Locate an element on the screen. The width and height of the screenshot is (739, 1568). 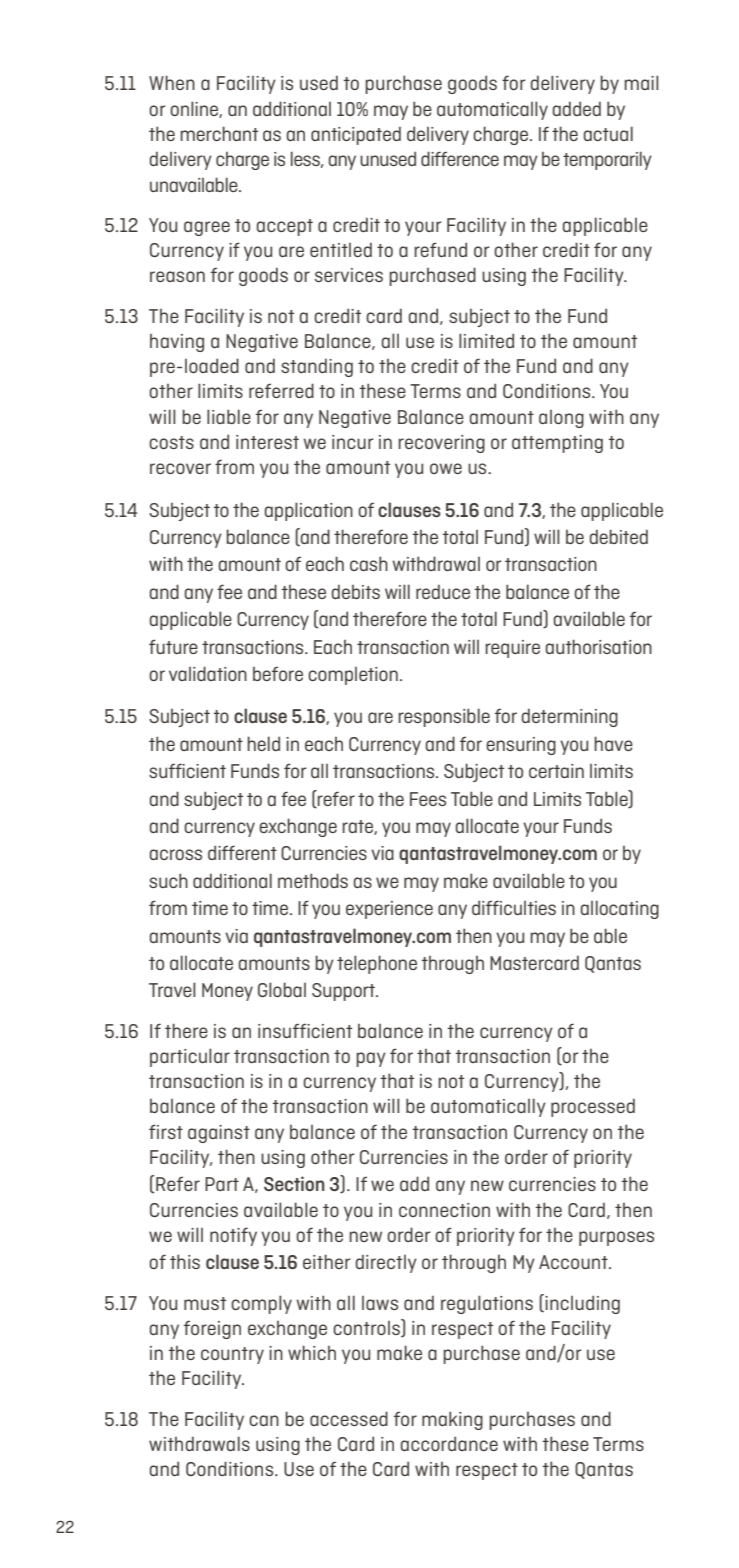
Fees is located at coordinates (428, 799).
